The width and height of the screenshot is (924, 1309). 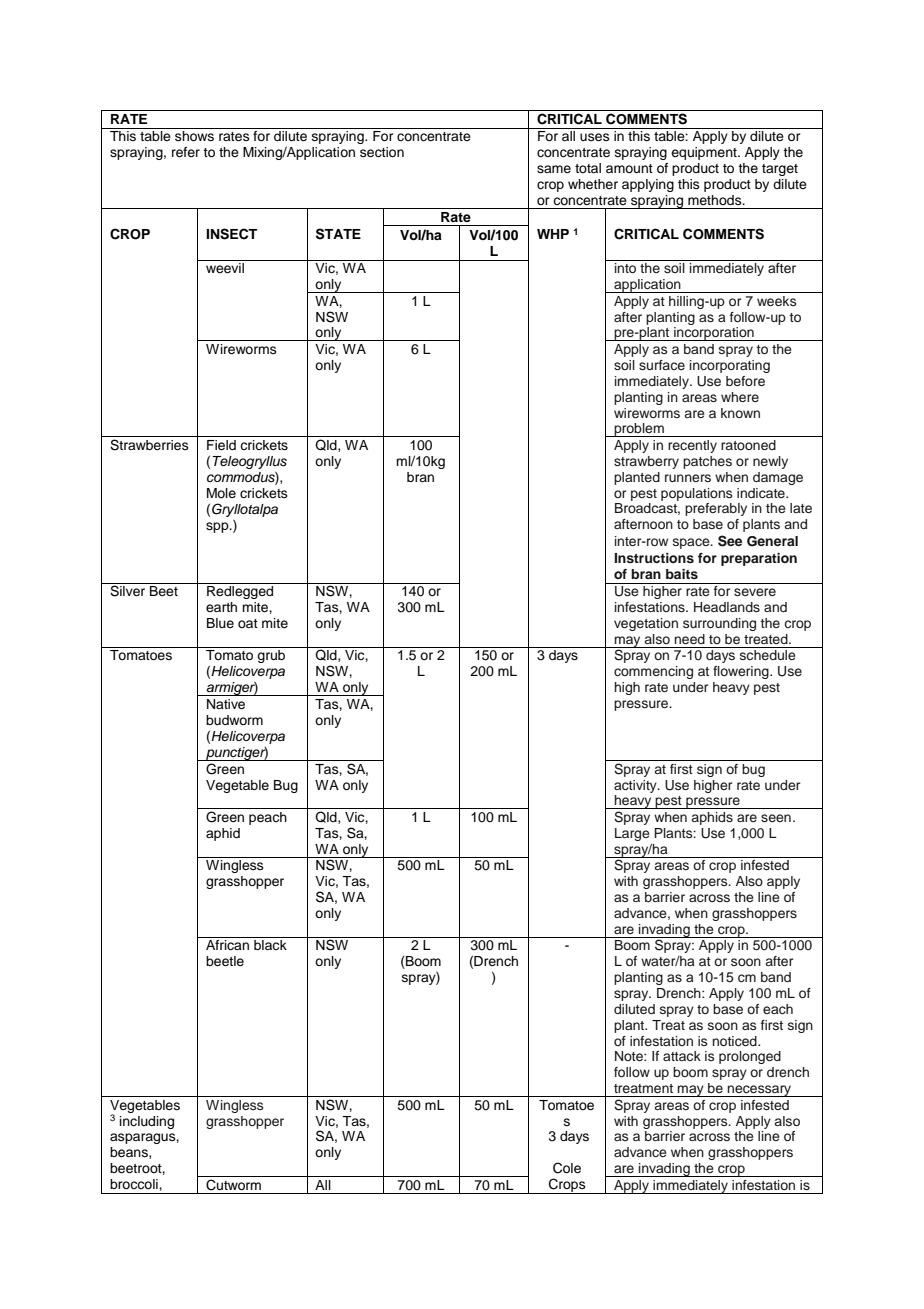 I want to click on vegetation, so click(x=646, y=624).
